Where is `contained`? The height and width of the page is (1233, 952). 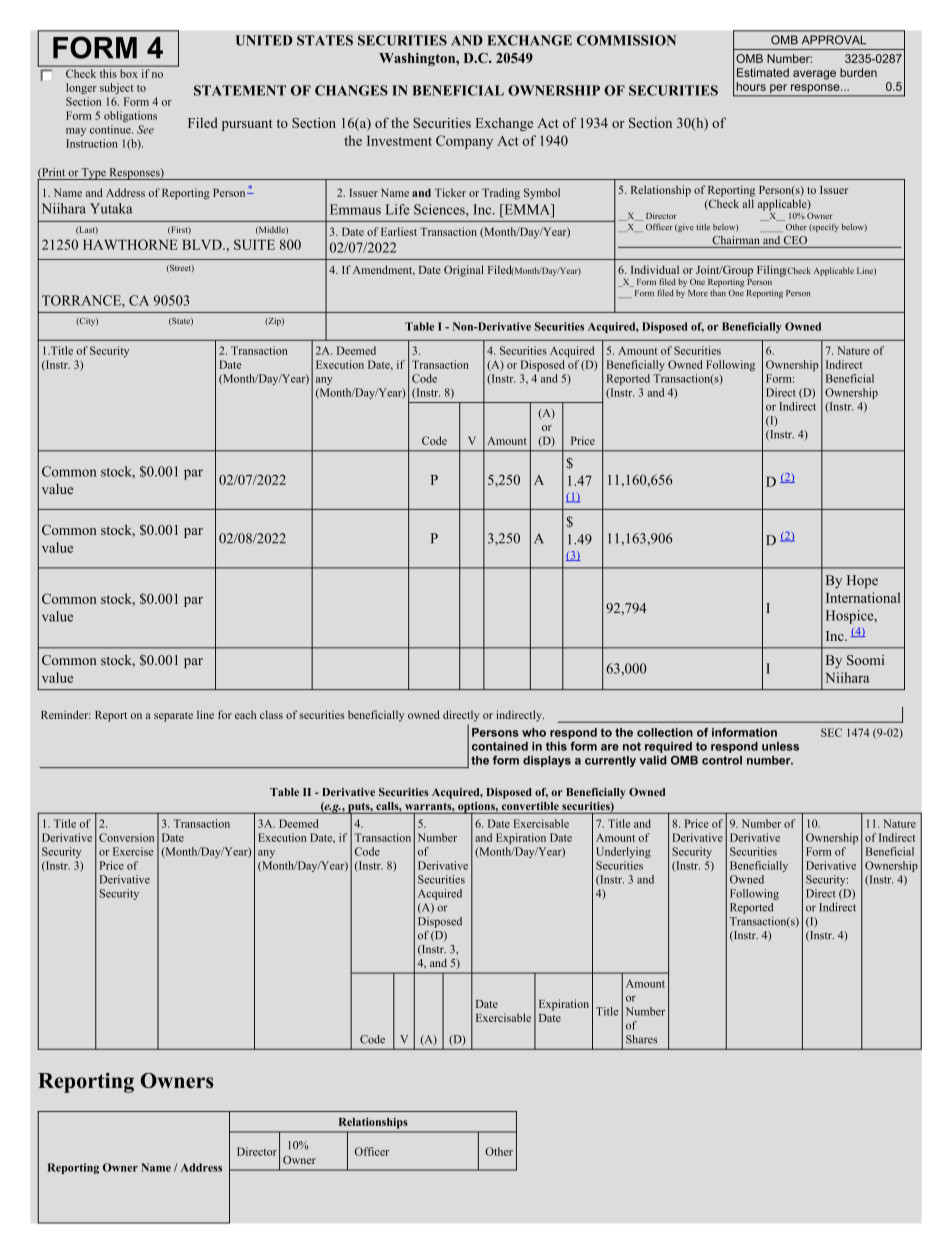 contained is located at coordinates (500, 746).
